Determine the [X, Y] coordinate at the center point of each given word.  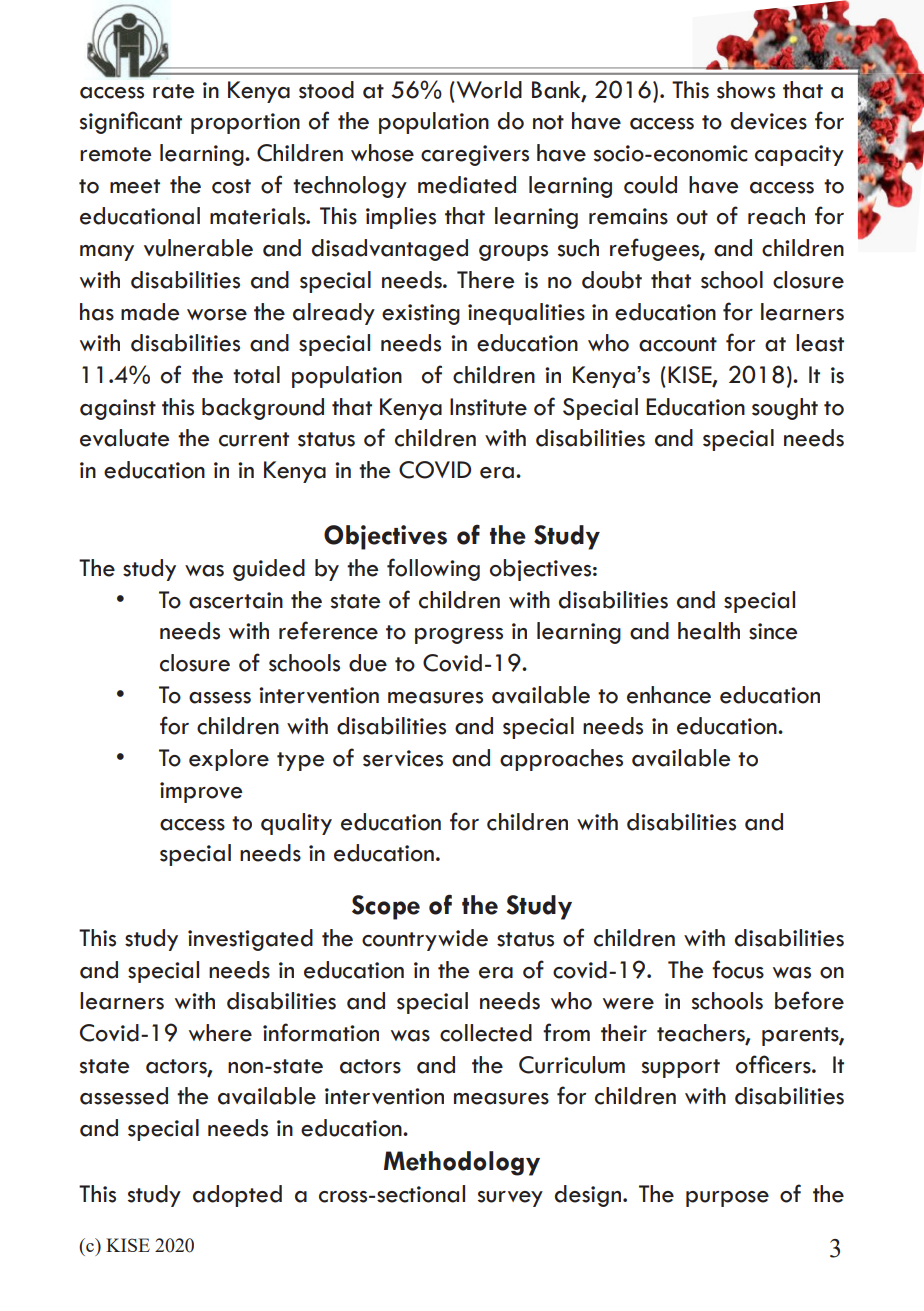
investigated [250, 940]
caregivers [475, 155]
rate [173, 91]
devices [769, 121]
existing [421, 314]
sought [785, 409]
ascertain [236, 600]
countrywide [425, 940]
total [256, 375]
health [709, 631]
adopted [237, 1196]
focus [738, 969]
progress [459, 636]
